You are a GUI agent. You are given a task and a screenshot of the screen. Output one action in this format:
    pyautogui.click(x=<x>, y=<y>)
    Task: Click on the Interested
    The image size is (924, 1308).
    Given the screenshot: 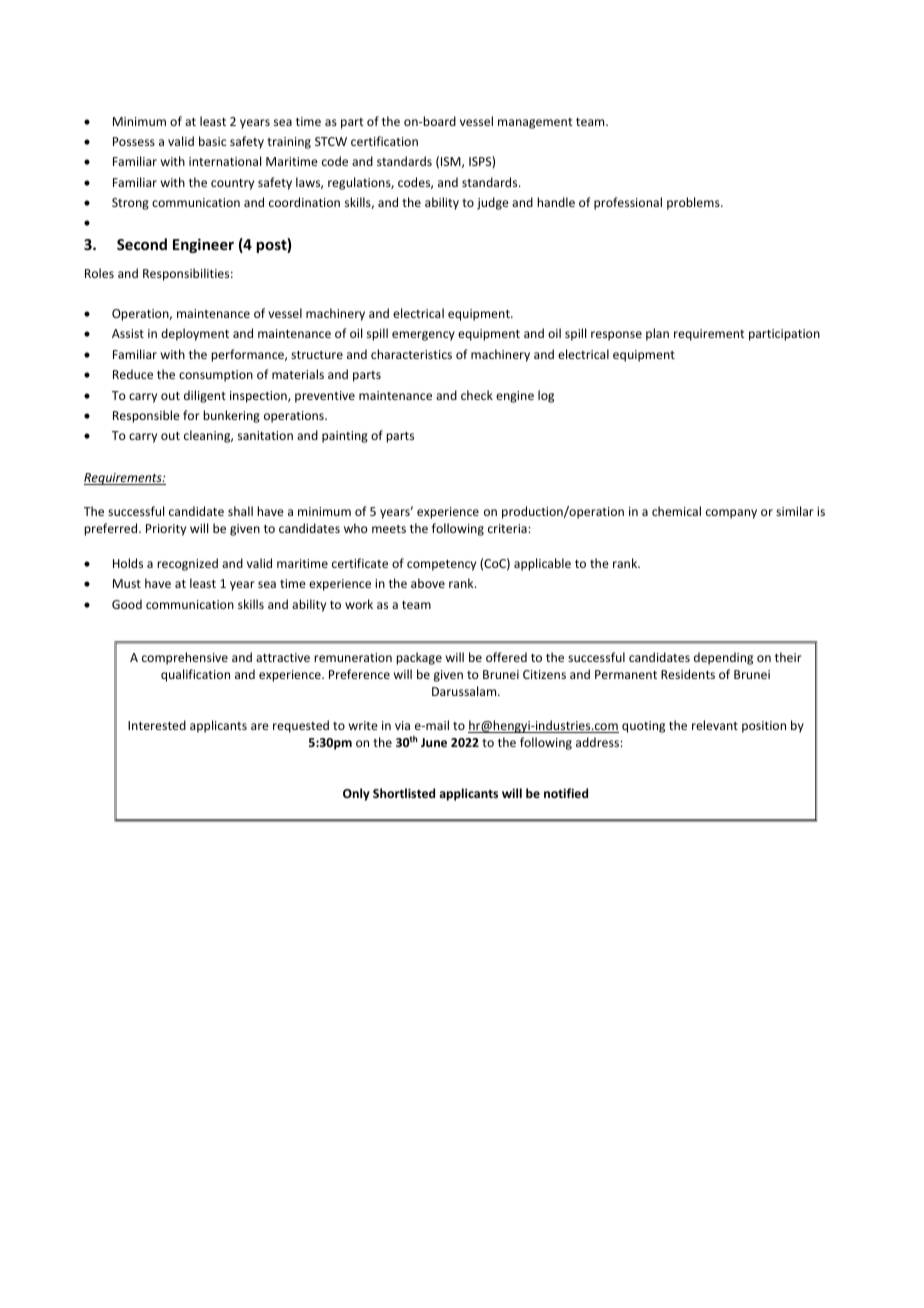 What is the action you would take?
    pyautogui.click(x=157, y=725)
